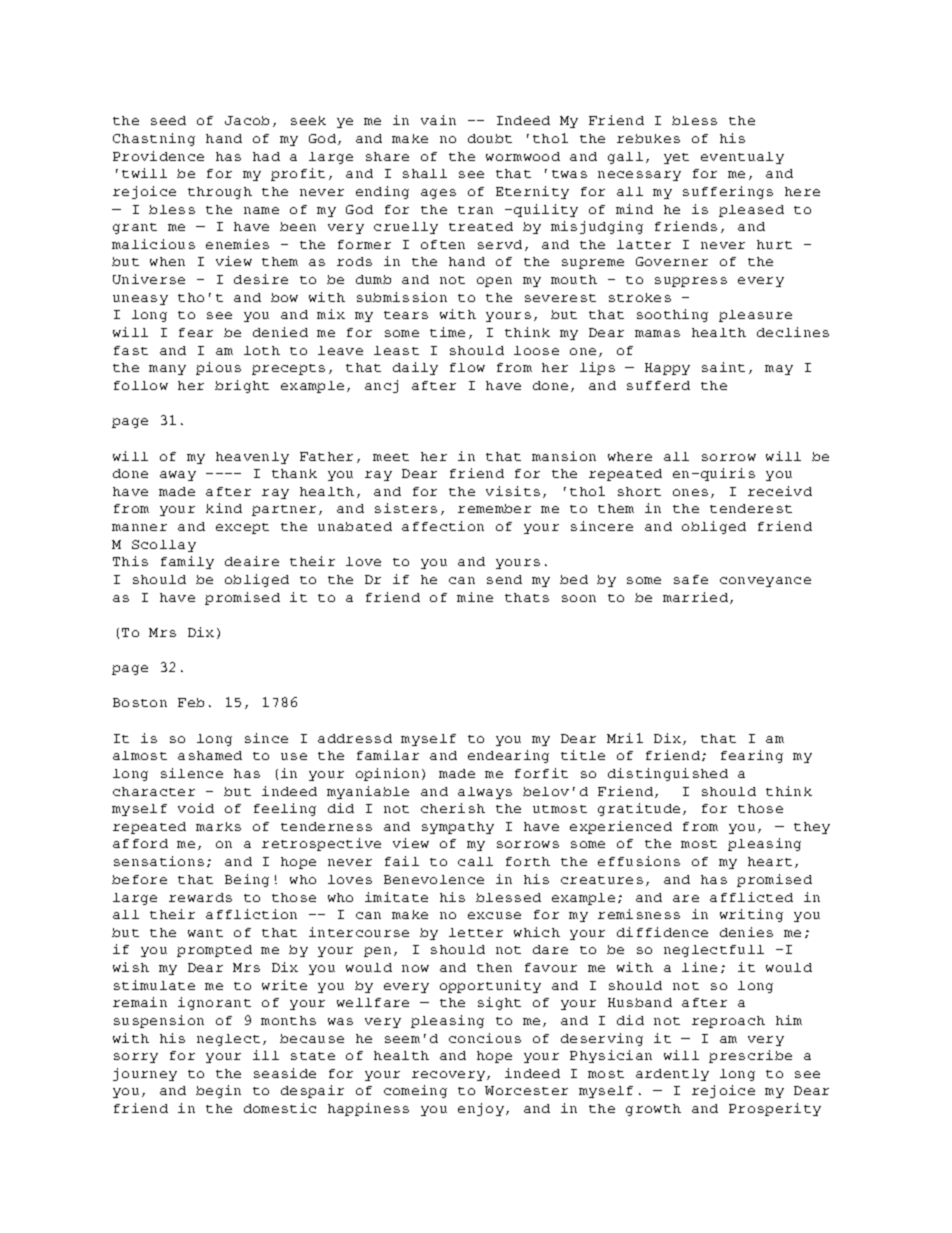 The image size is (952, 1233). Describe the element at coordinates (723, 367) in the screenshot. I see `saint` at that location.
